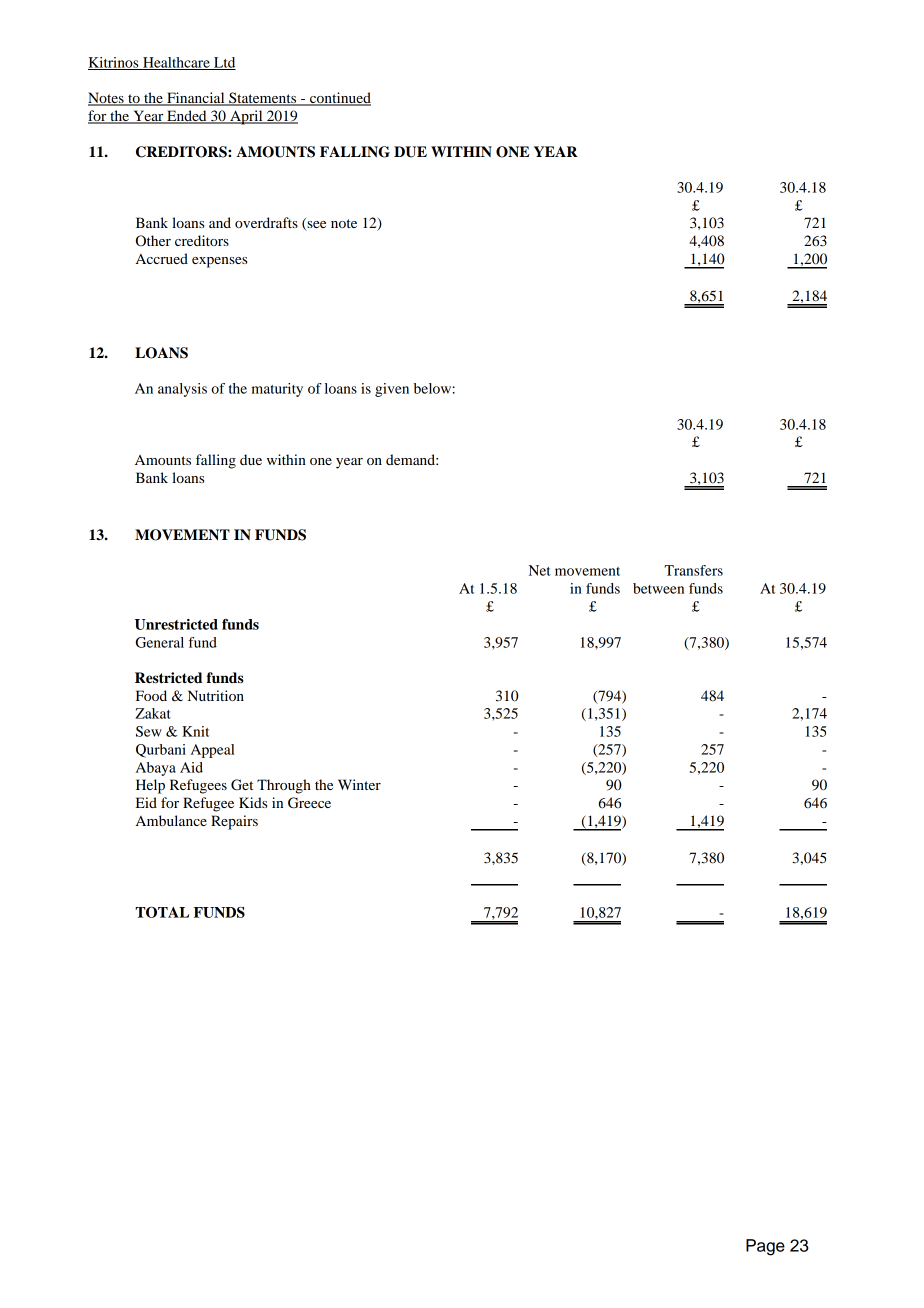 This screenshot has width=924, height=1308. Describe the element at coordinates (765, 1247) in the screenshot. I see `Page` at that location.
